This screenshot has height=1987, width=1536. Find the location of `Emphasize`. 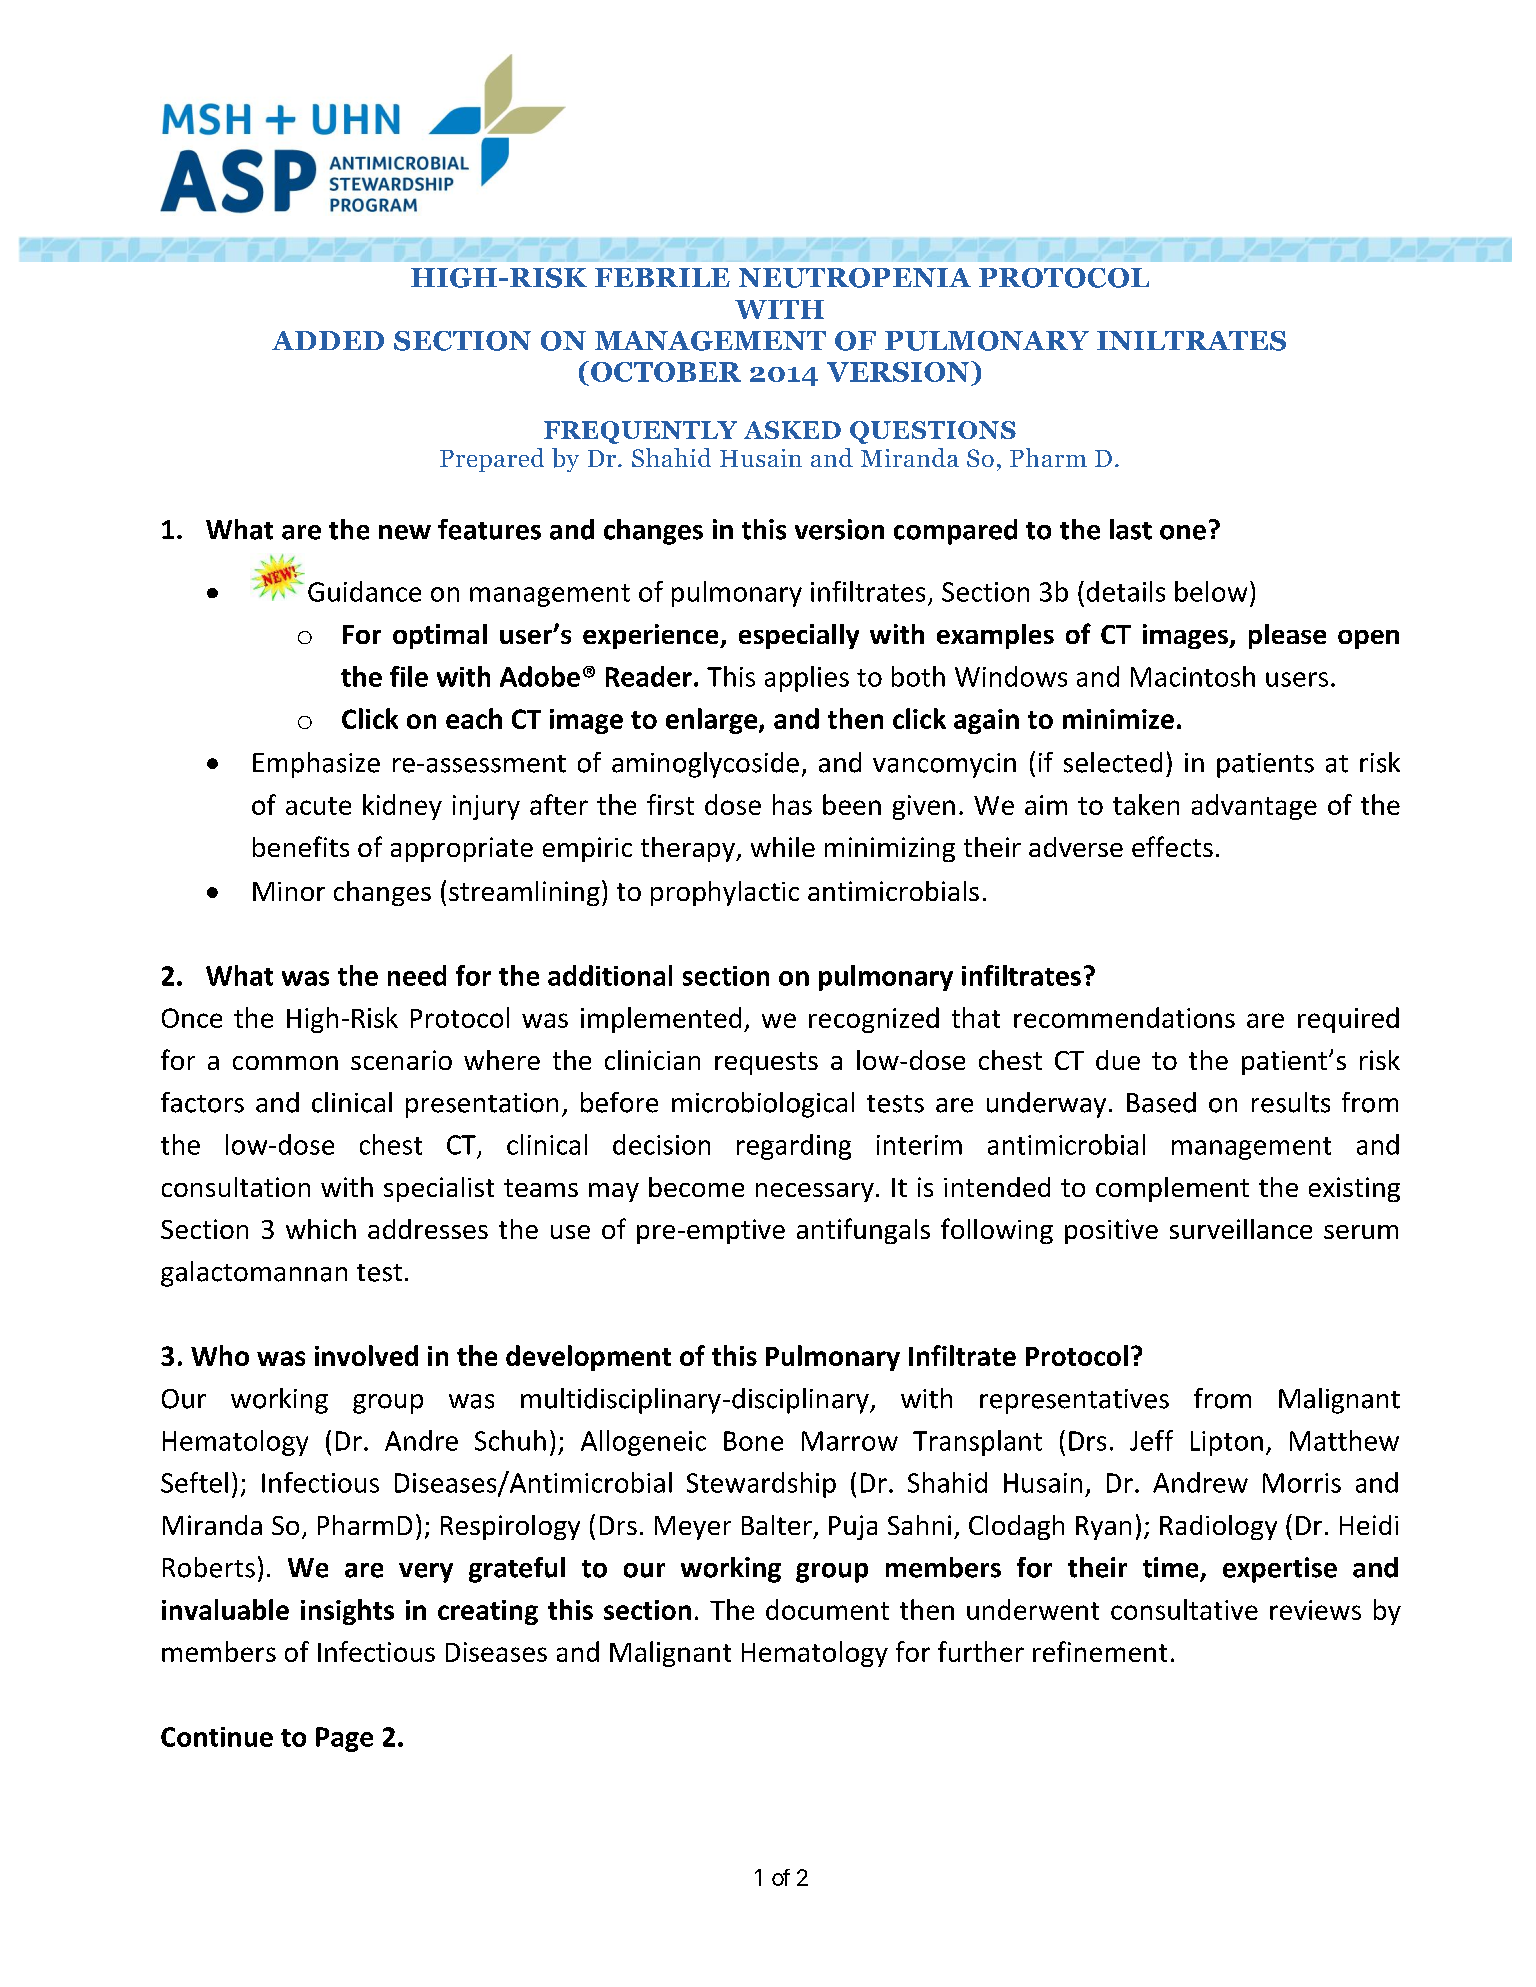

Emphasize is located at coordinates (316, 765).
